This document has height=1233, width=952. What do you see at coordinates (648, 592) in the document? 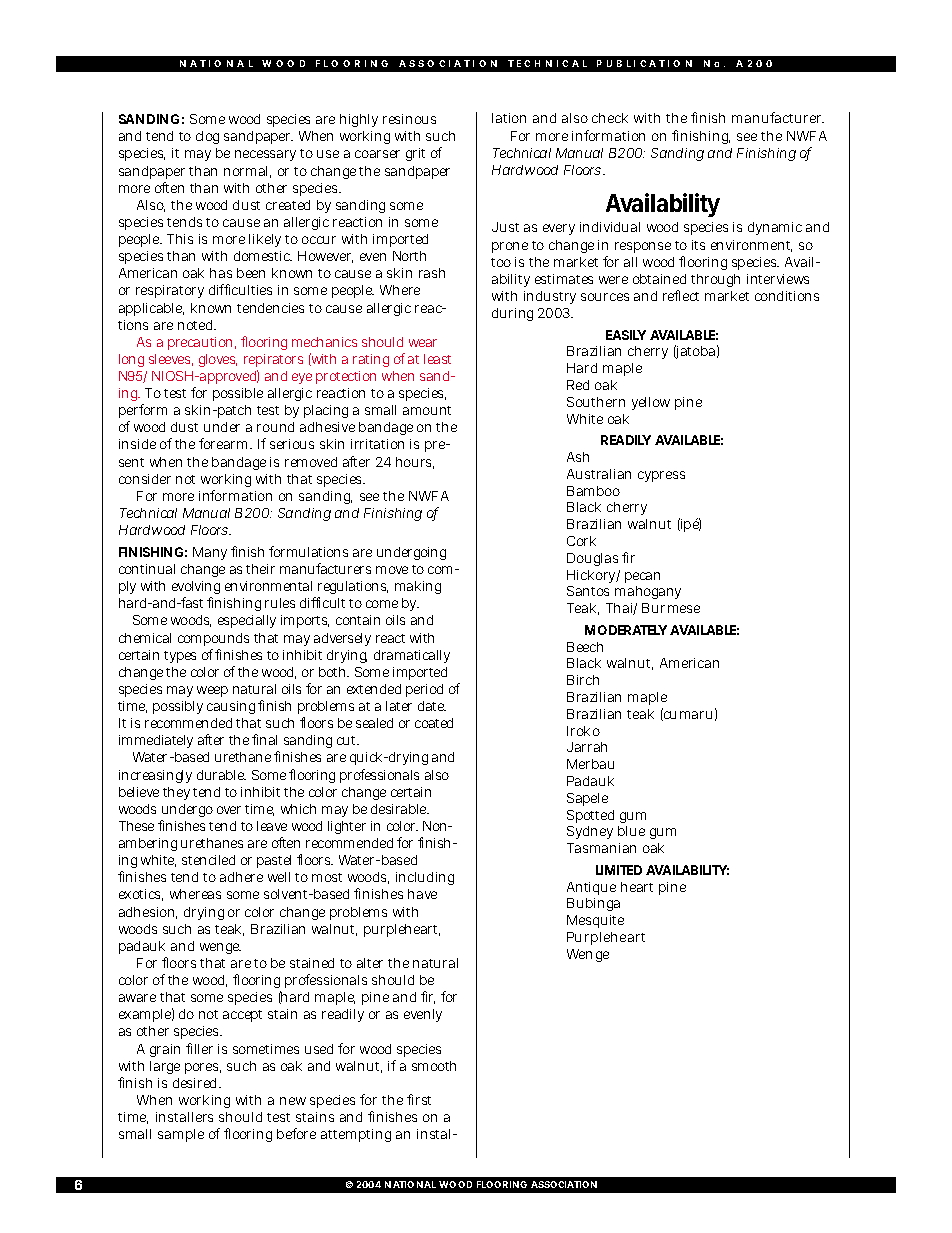
I see `mahogany` at bounding box center [648, 592].
